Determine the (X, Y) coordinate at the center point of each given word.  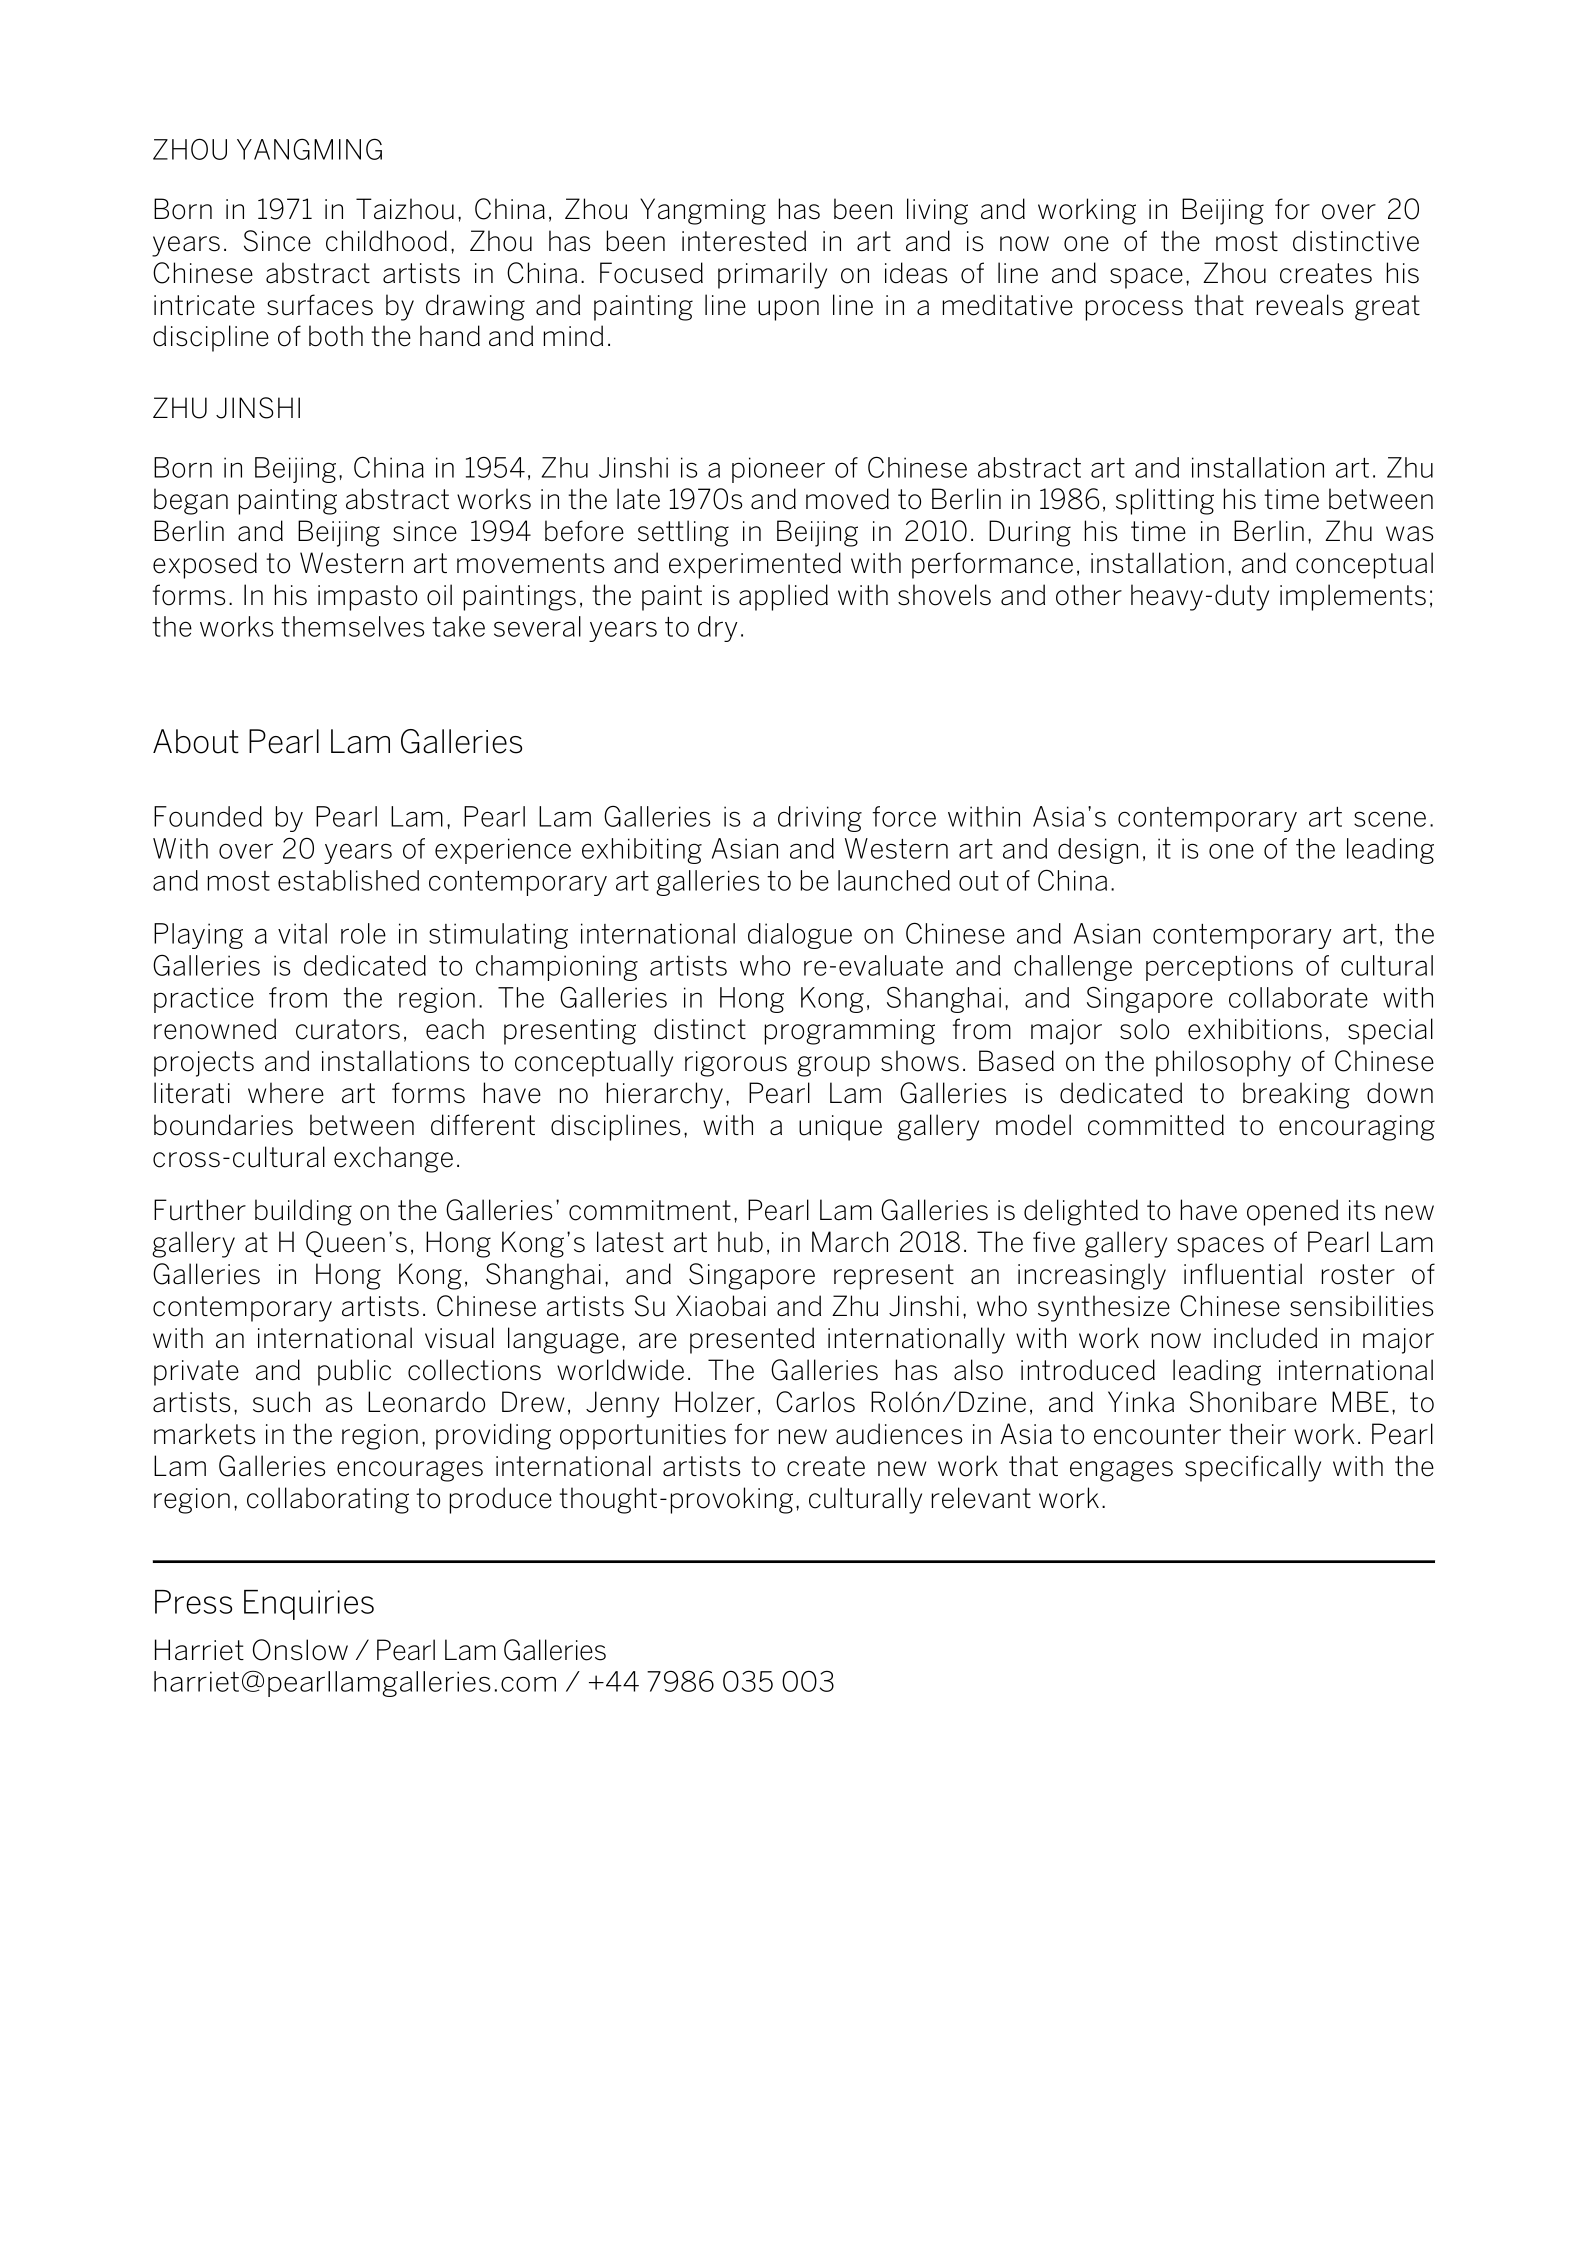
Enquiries (309, 1605)
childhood (386, 241)
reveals (1300, 305)
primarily (772, 275)
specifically (1253, 1468)
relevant (981, 1498)
